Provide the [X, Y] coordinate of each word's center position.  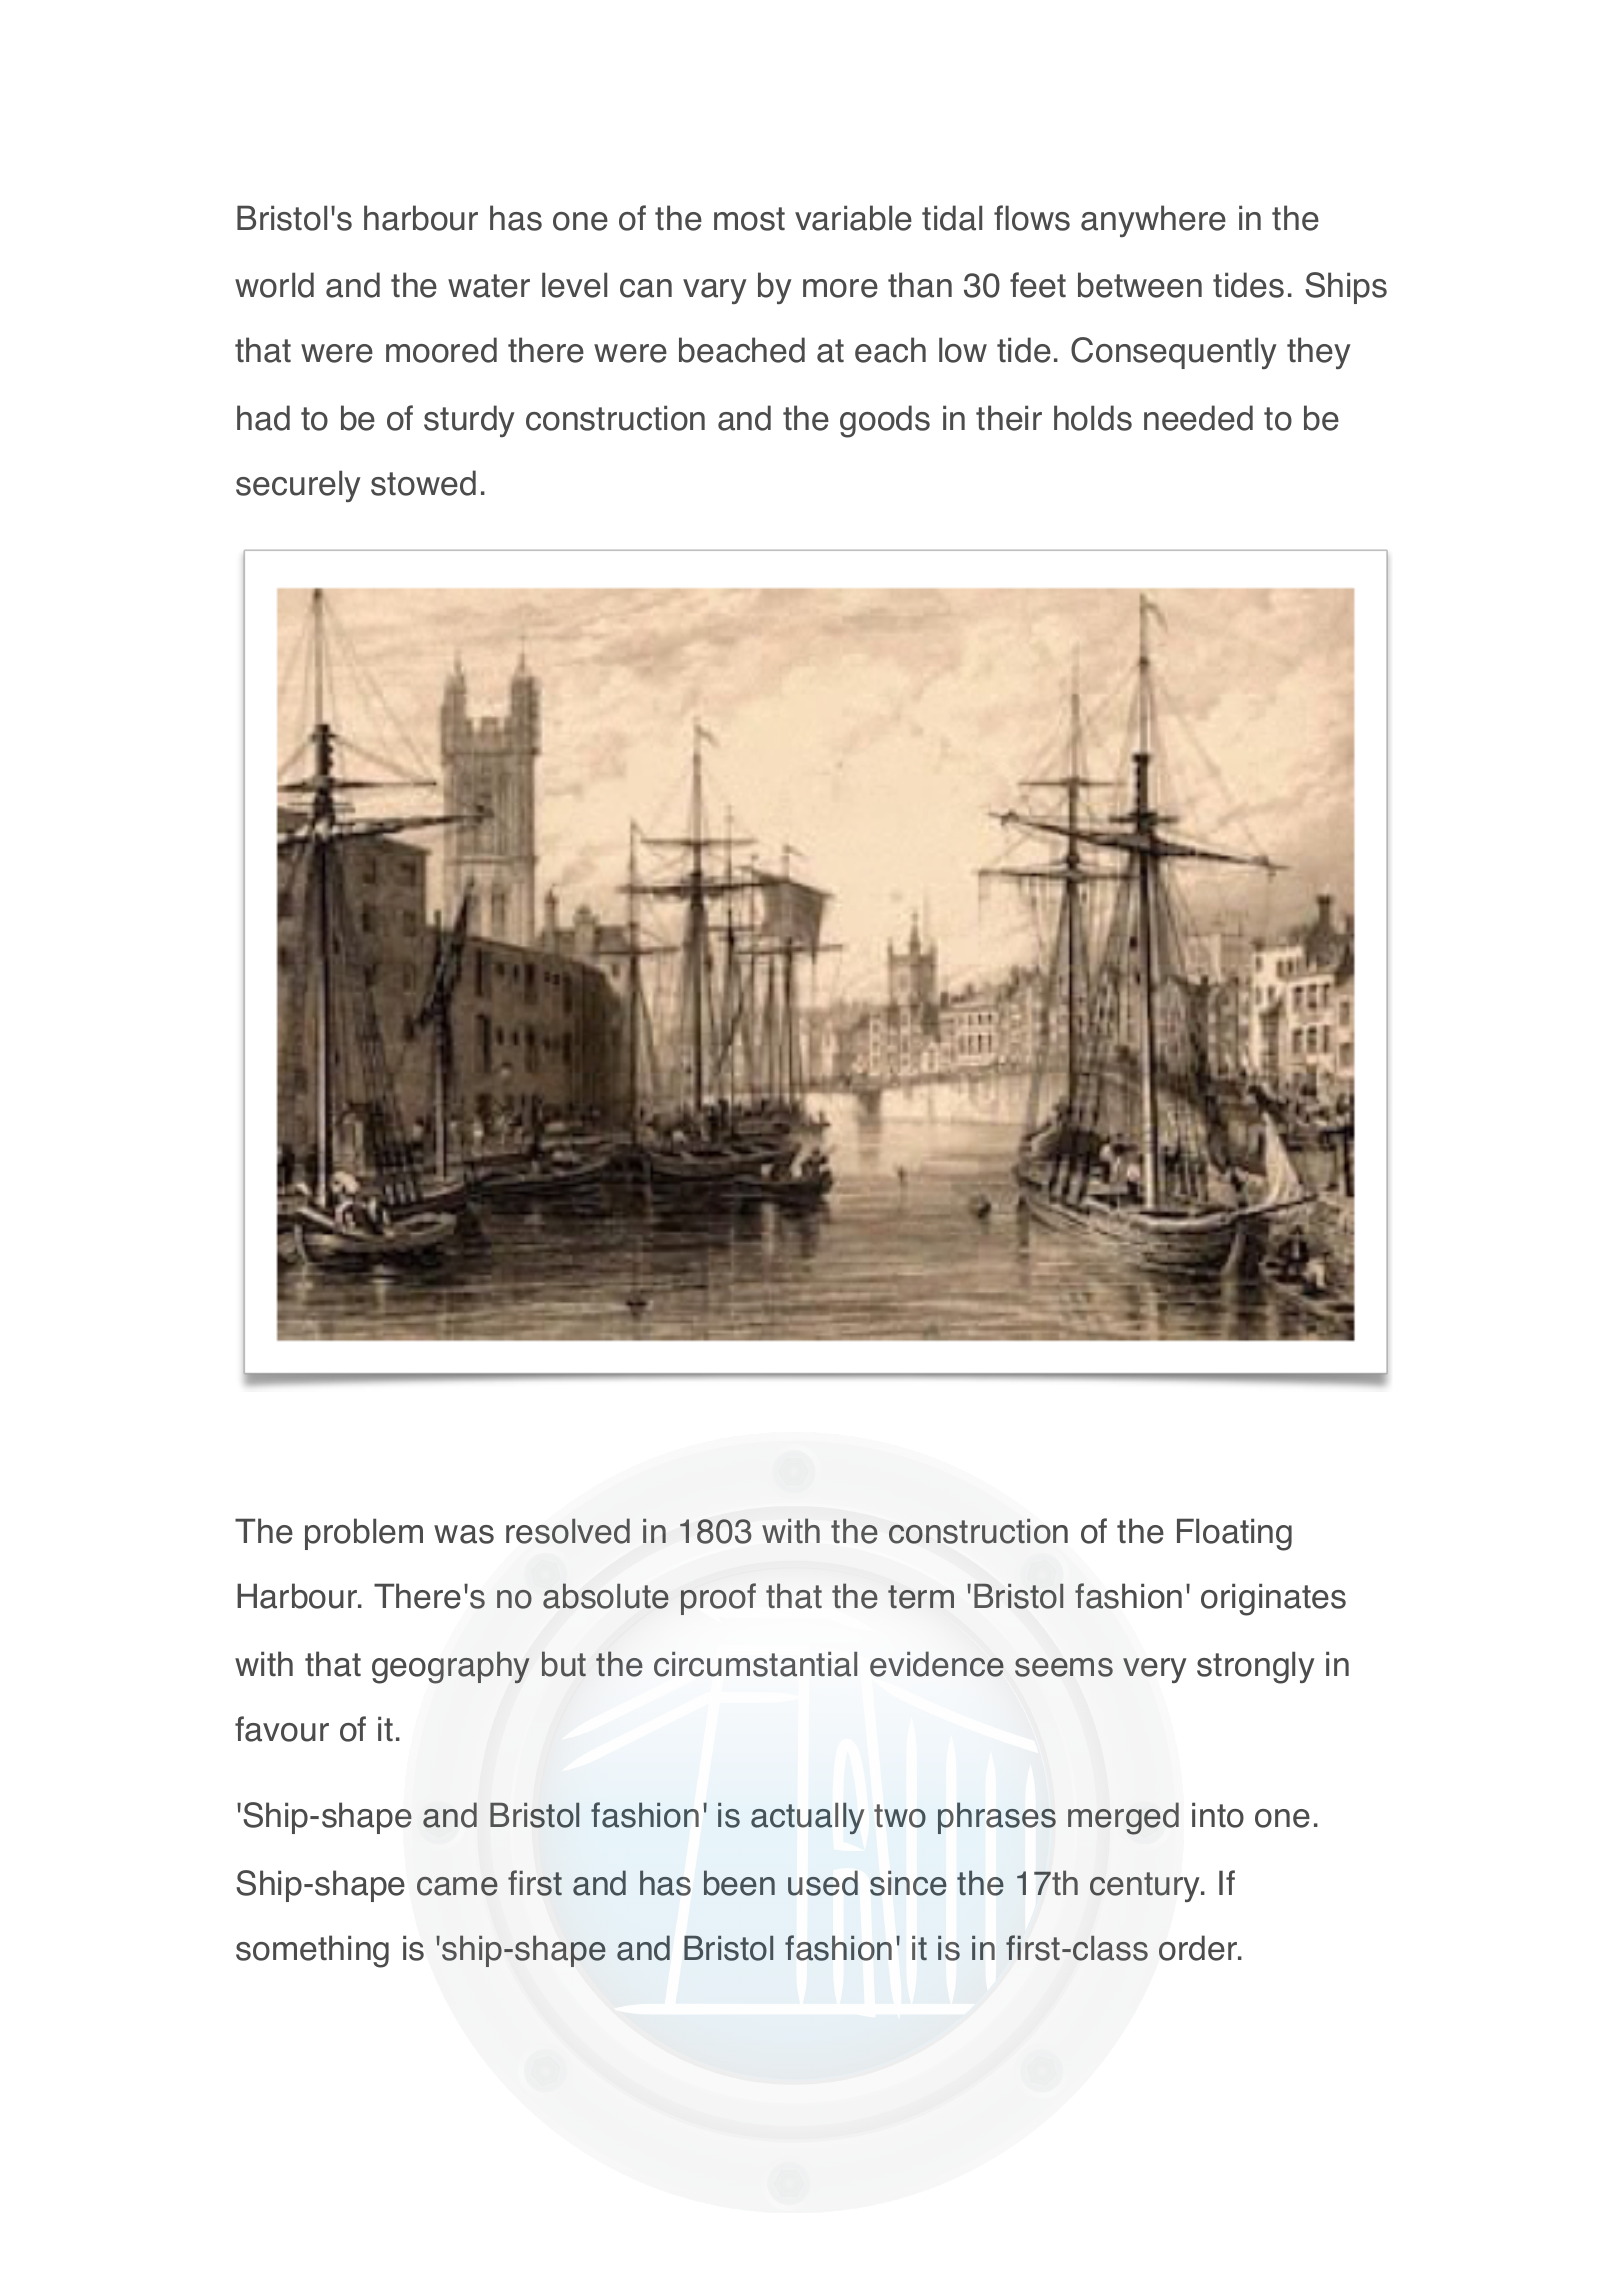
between [1140, 285]
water [489, 286]
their [1009, 418]
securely [298, 486]
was [464, 1534]
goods [885, 421]
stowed [423, 483]
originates [1273, 1599]
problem [364, 1534]
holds [1093, 418]
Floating [1234, 1534]
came [457, 1886]
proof [718, 1599]
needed [1198, 418]
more [840, 288]
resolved [568, 1531]
